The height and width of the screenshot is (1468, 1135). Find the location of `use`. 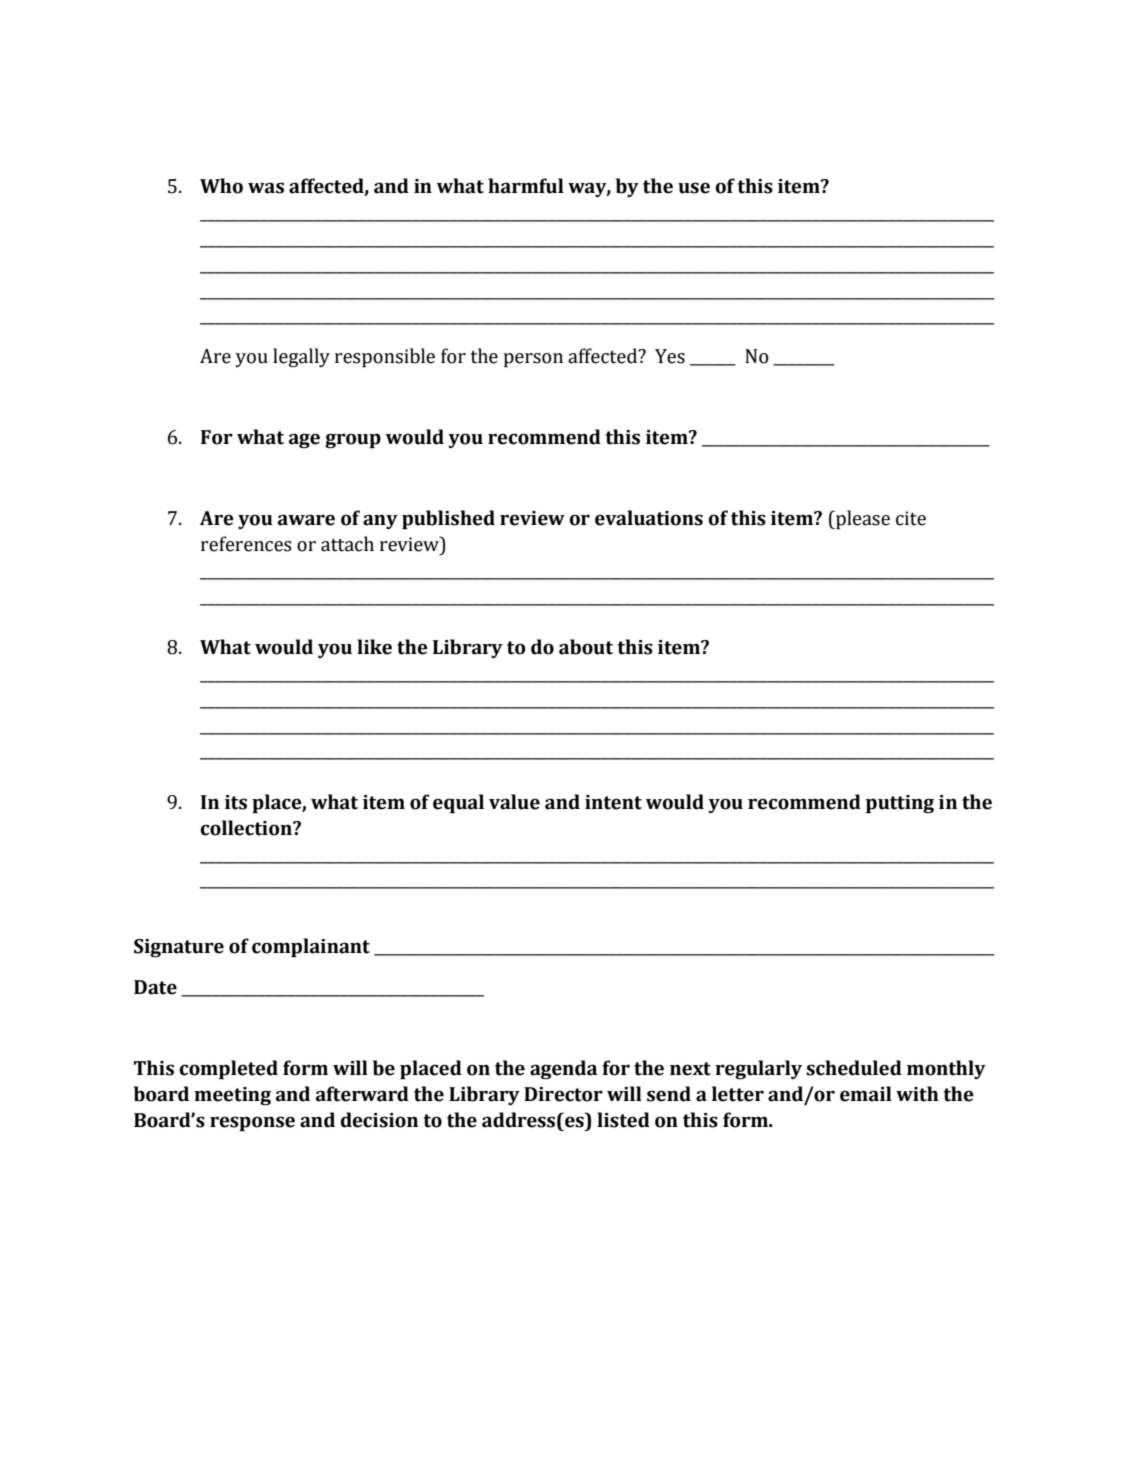

use is located at coordinates (694, 188).
